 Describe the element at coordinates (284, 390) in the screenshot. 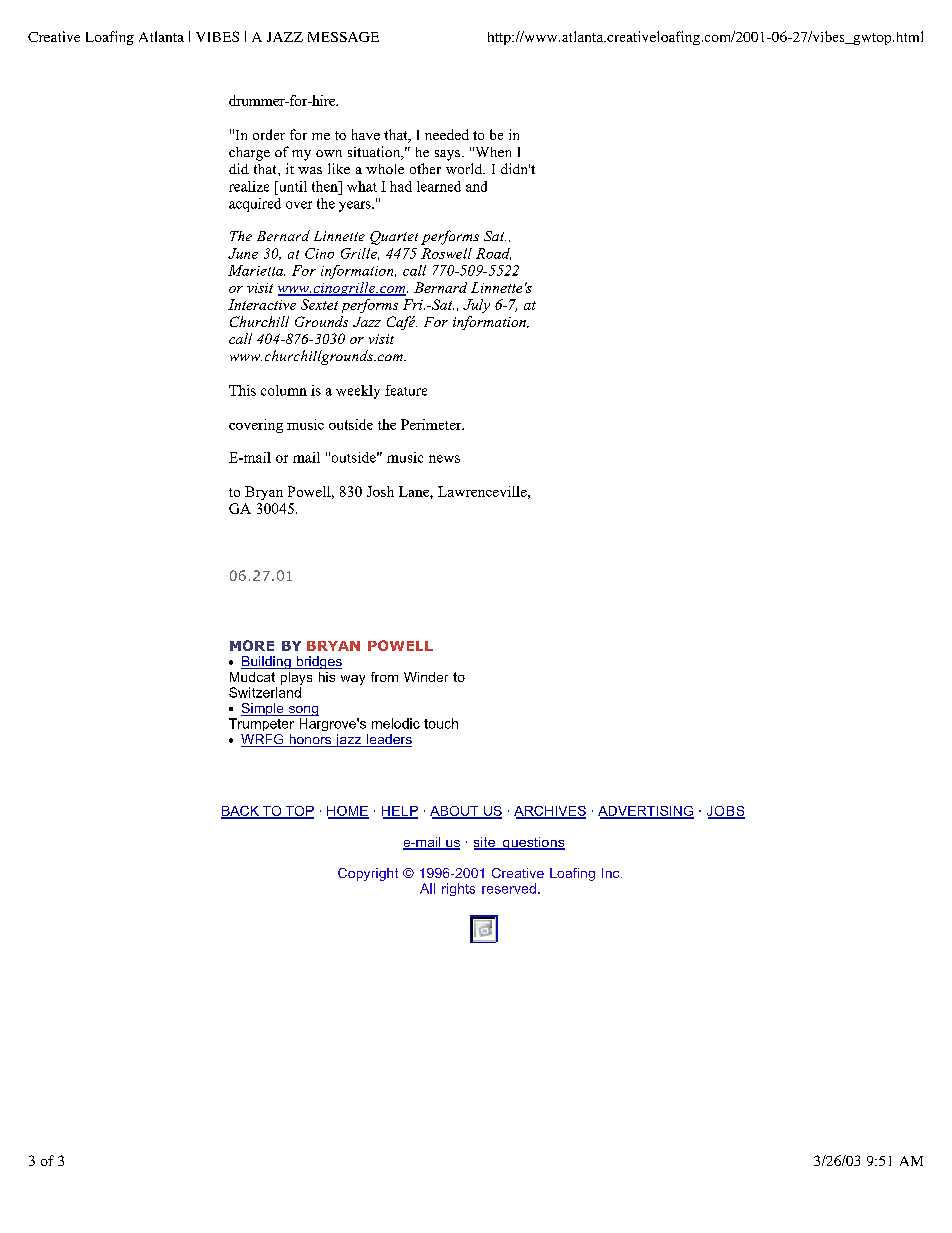

I see `column` at that location.
